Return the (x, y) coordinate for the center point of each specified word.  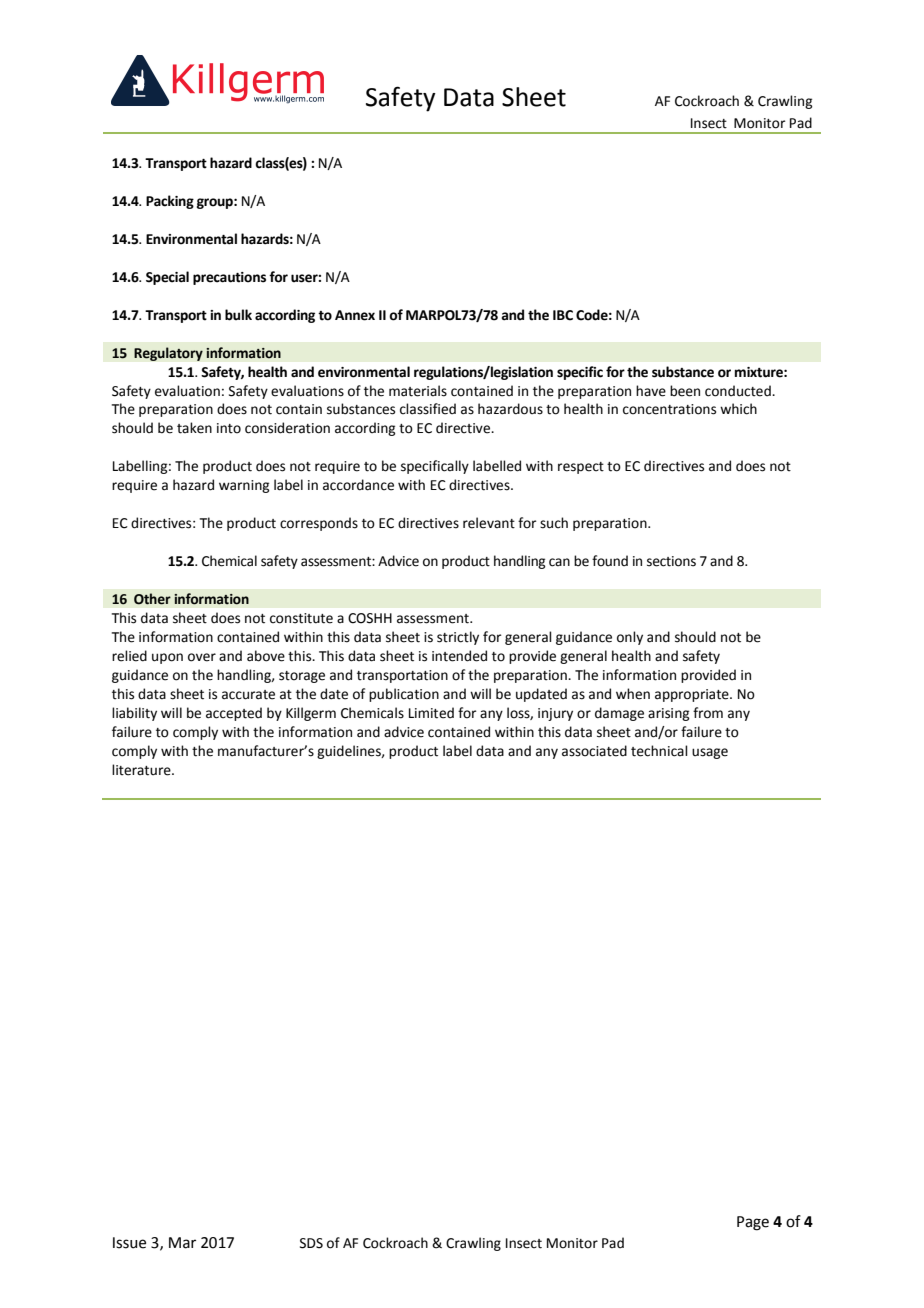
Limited (431, 713)
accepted (234, 714)
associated (594, 751)
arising (668, 714)
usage (710, 753)
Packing (170, 202)
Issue (129, 1243)
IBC (563, 315)
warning (244, 486)
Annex (355, 315)
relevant (489, 523)
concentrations (669, 409)
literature (142, 770)
